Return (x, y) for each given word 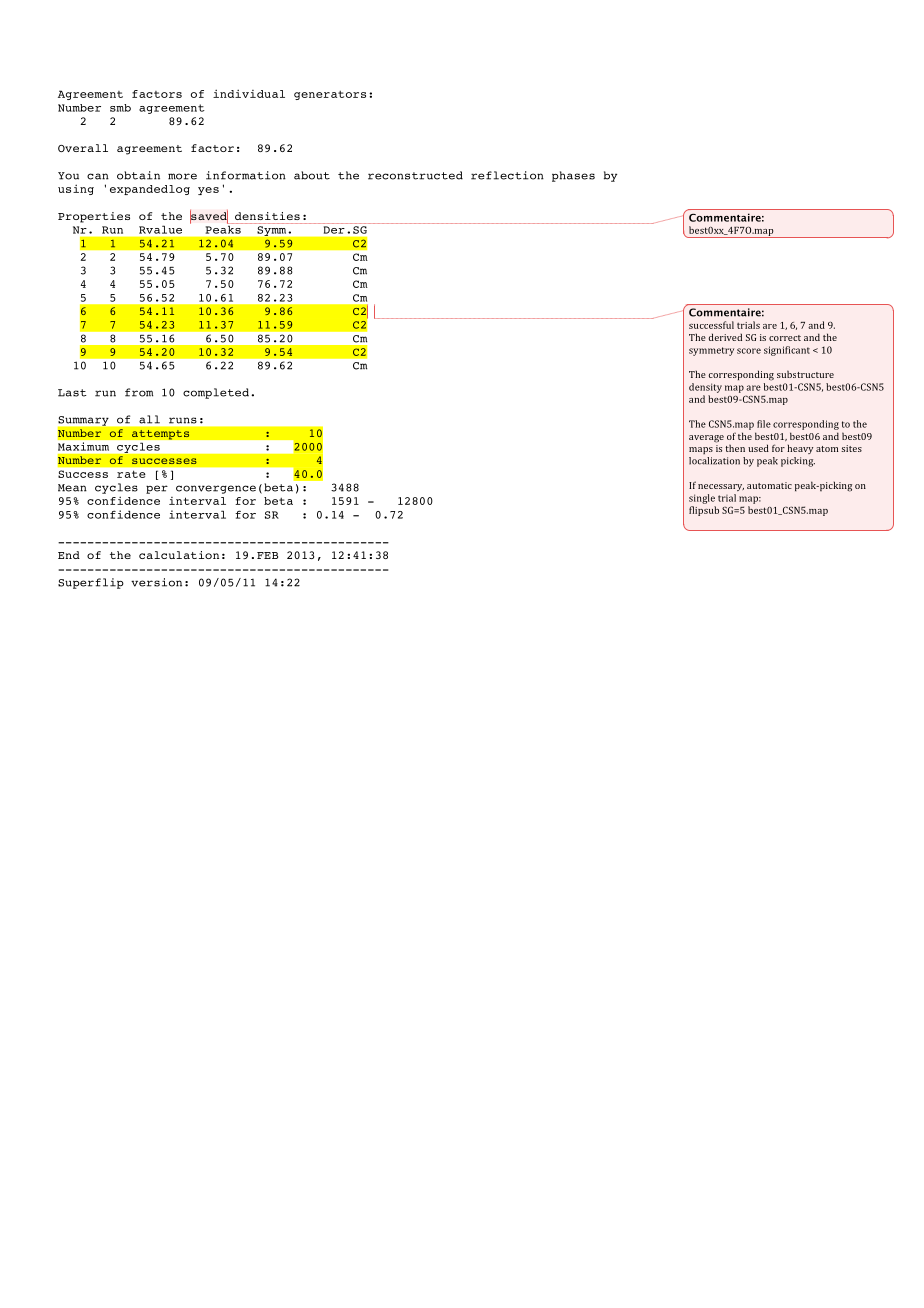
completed (216, 393)
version (156, 582)
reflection (507, 175)
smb (120, 108)
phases (573, 176)
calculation (179, 555)
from (139, 392)
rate (131, 474)
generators (330, 95)
